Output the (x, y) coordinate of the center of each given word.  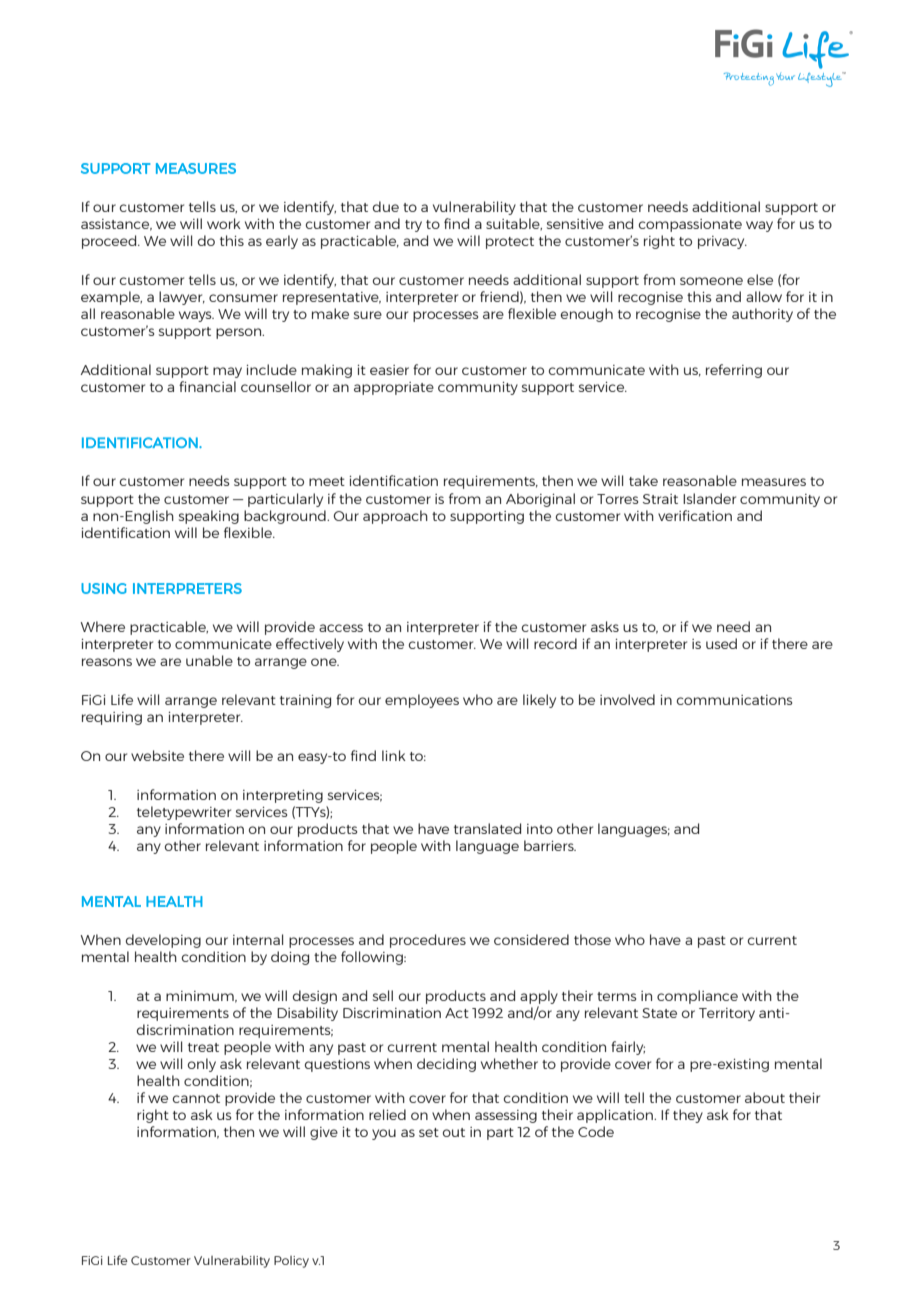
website (157, 755)
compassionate (690, 225)
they (688, 1116)
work (224, 223)
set (429, 1132)
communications (734, 700)
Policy (291, 1262)
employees (422, 701)
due (386, 206)
